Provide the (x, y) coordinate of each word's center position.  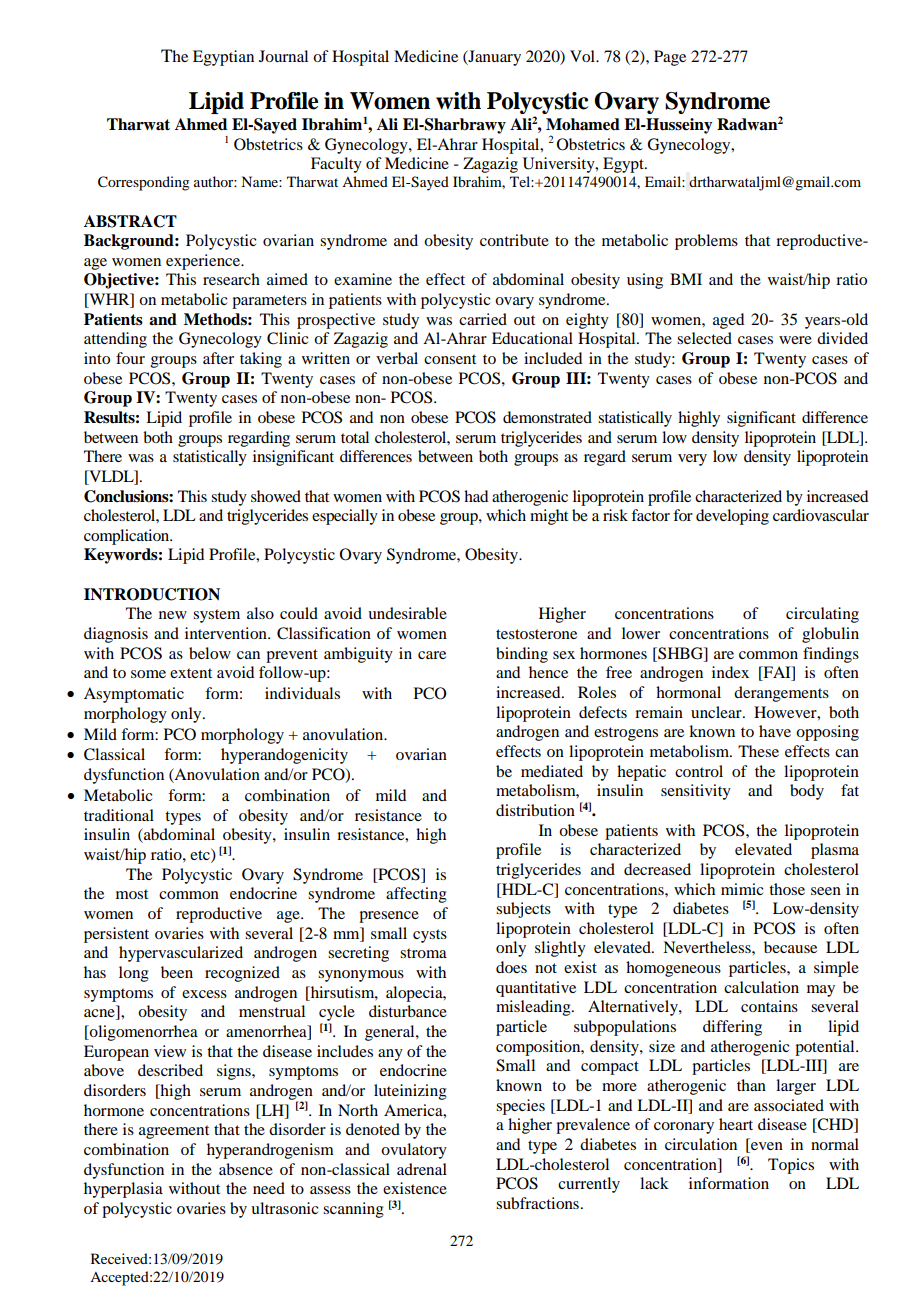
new (173, 615)
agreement (174, 1132)
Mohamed (583, 124)
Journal (283, 56)
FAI (777, 673)
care (432, 655)
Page (670, 58)
